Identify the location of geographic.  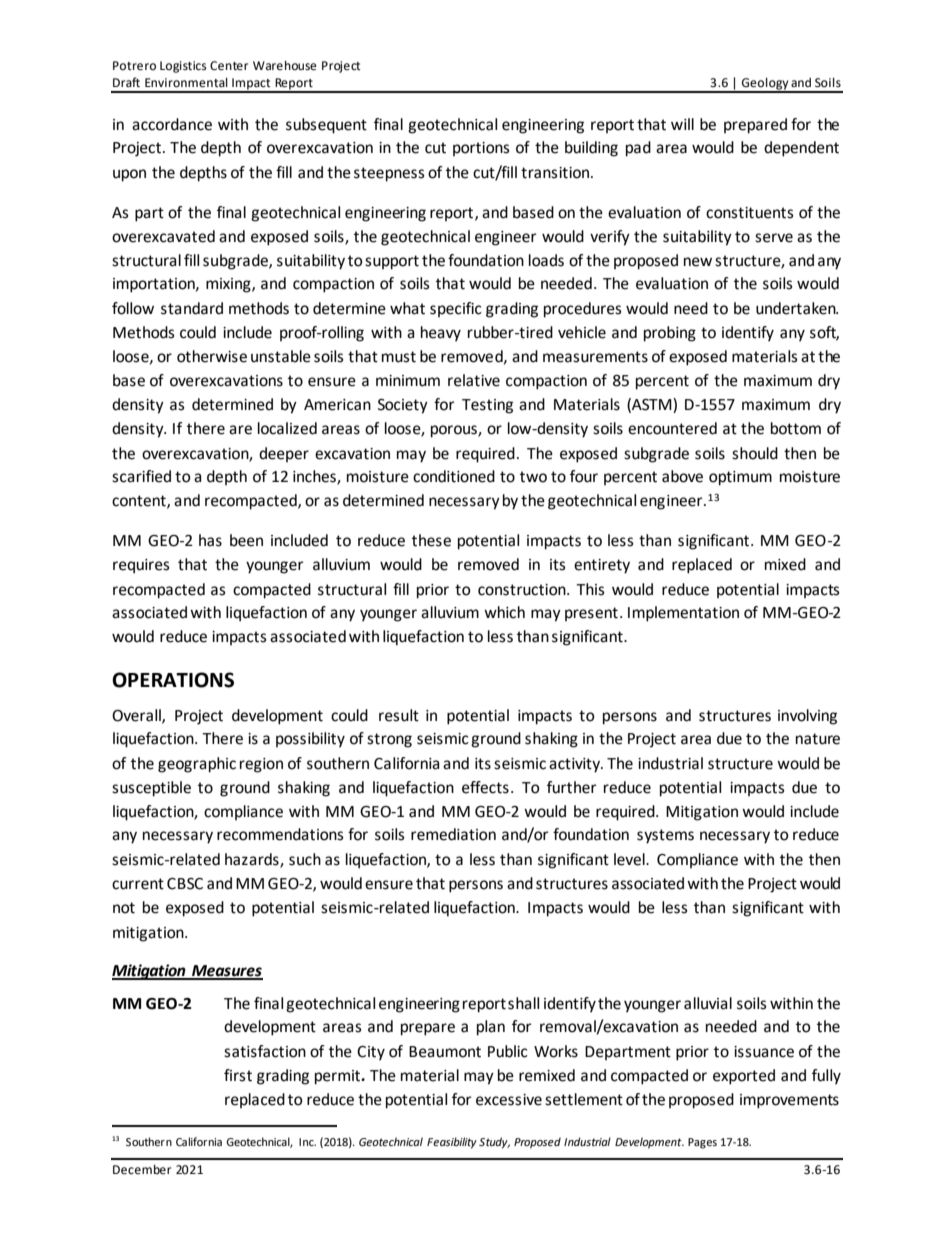
(197, 765).
